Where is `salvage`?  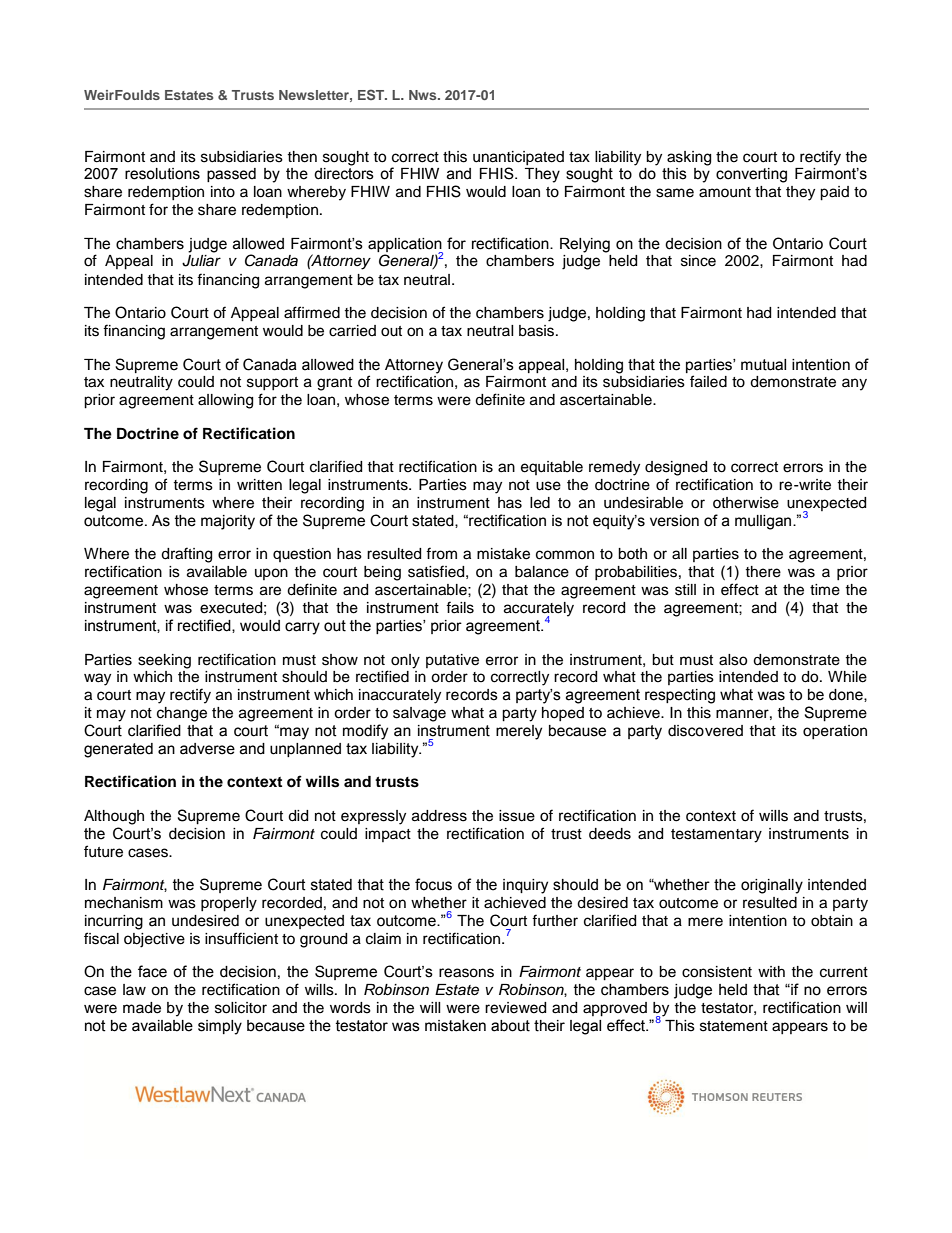 salvage is located at coordinates (419, 714).
